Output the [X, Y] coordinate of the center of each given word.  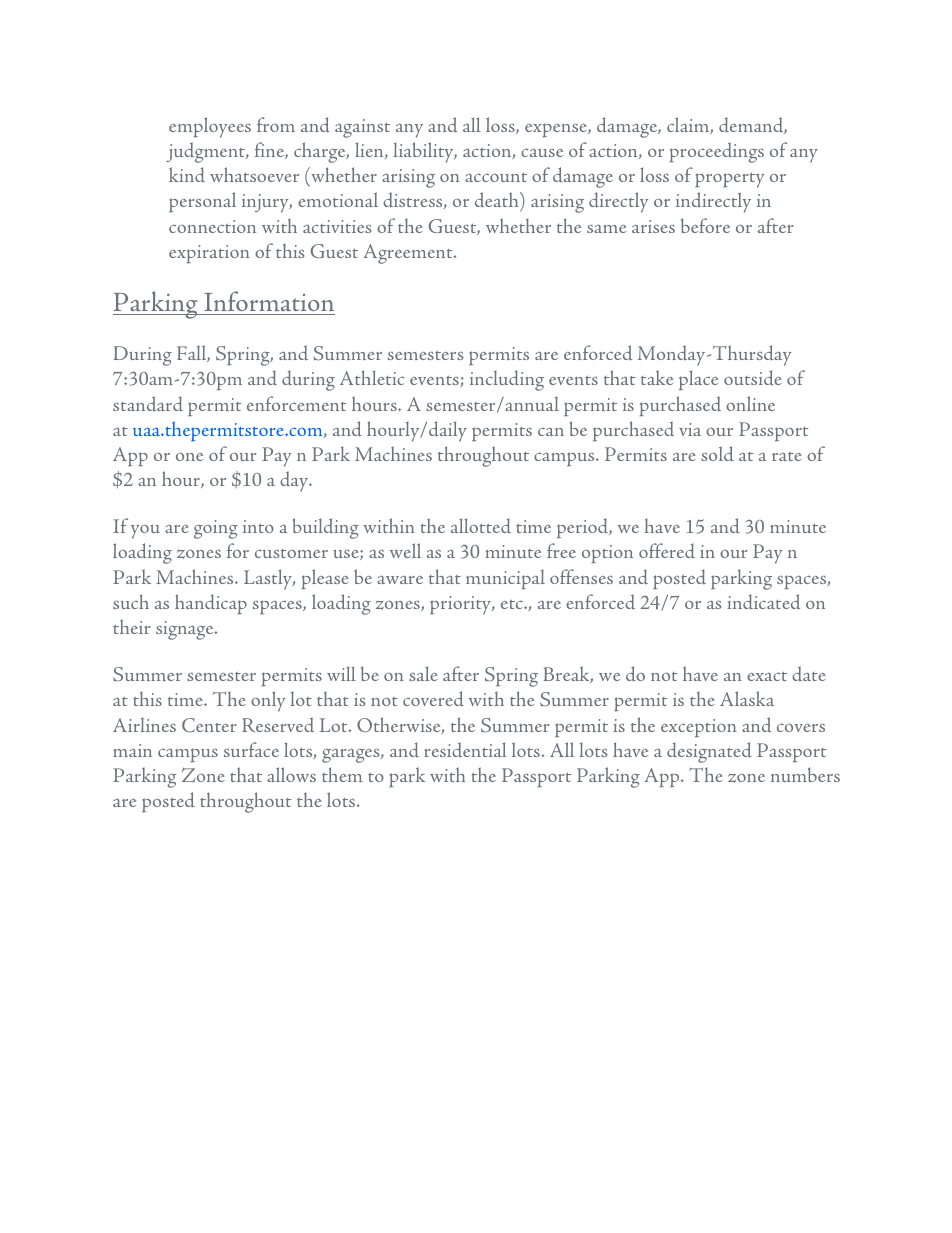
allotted [481, 526]
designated [709, 752]
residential [465, 749]
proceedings [717, 152]
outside [753, 377]
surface [251, 749]
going [216, 529]
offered [667, 551]
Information [269, 301]
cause [542, 153]
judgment [206, 152]
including [507, 380]
